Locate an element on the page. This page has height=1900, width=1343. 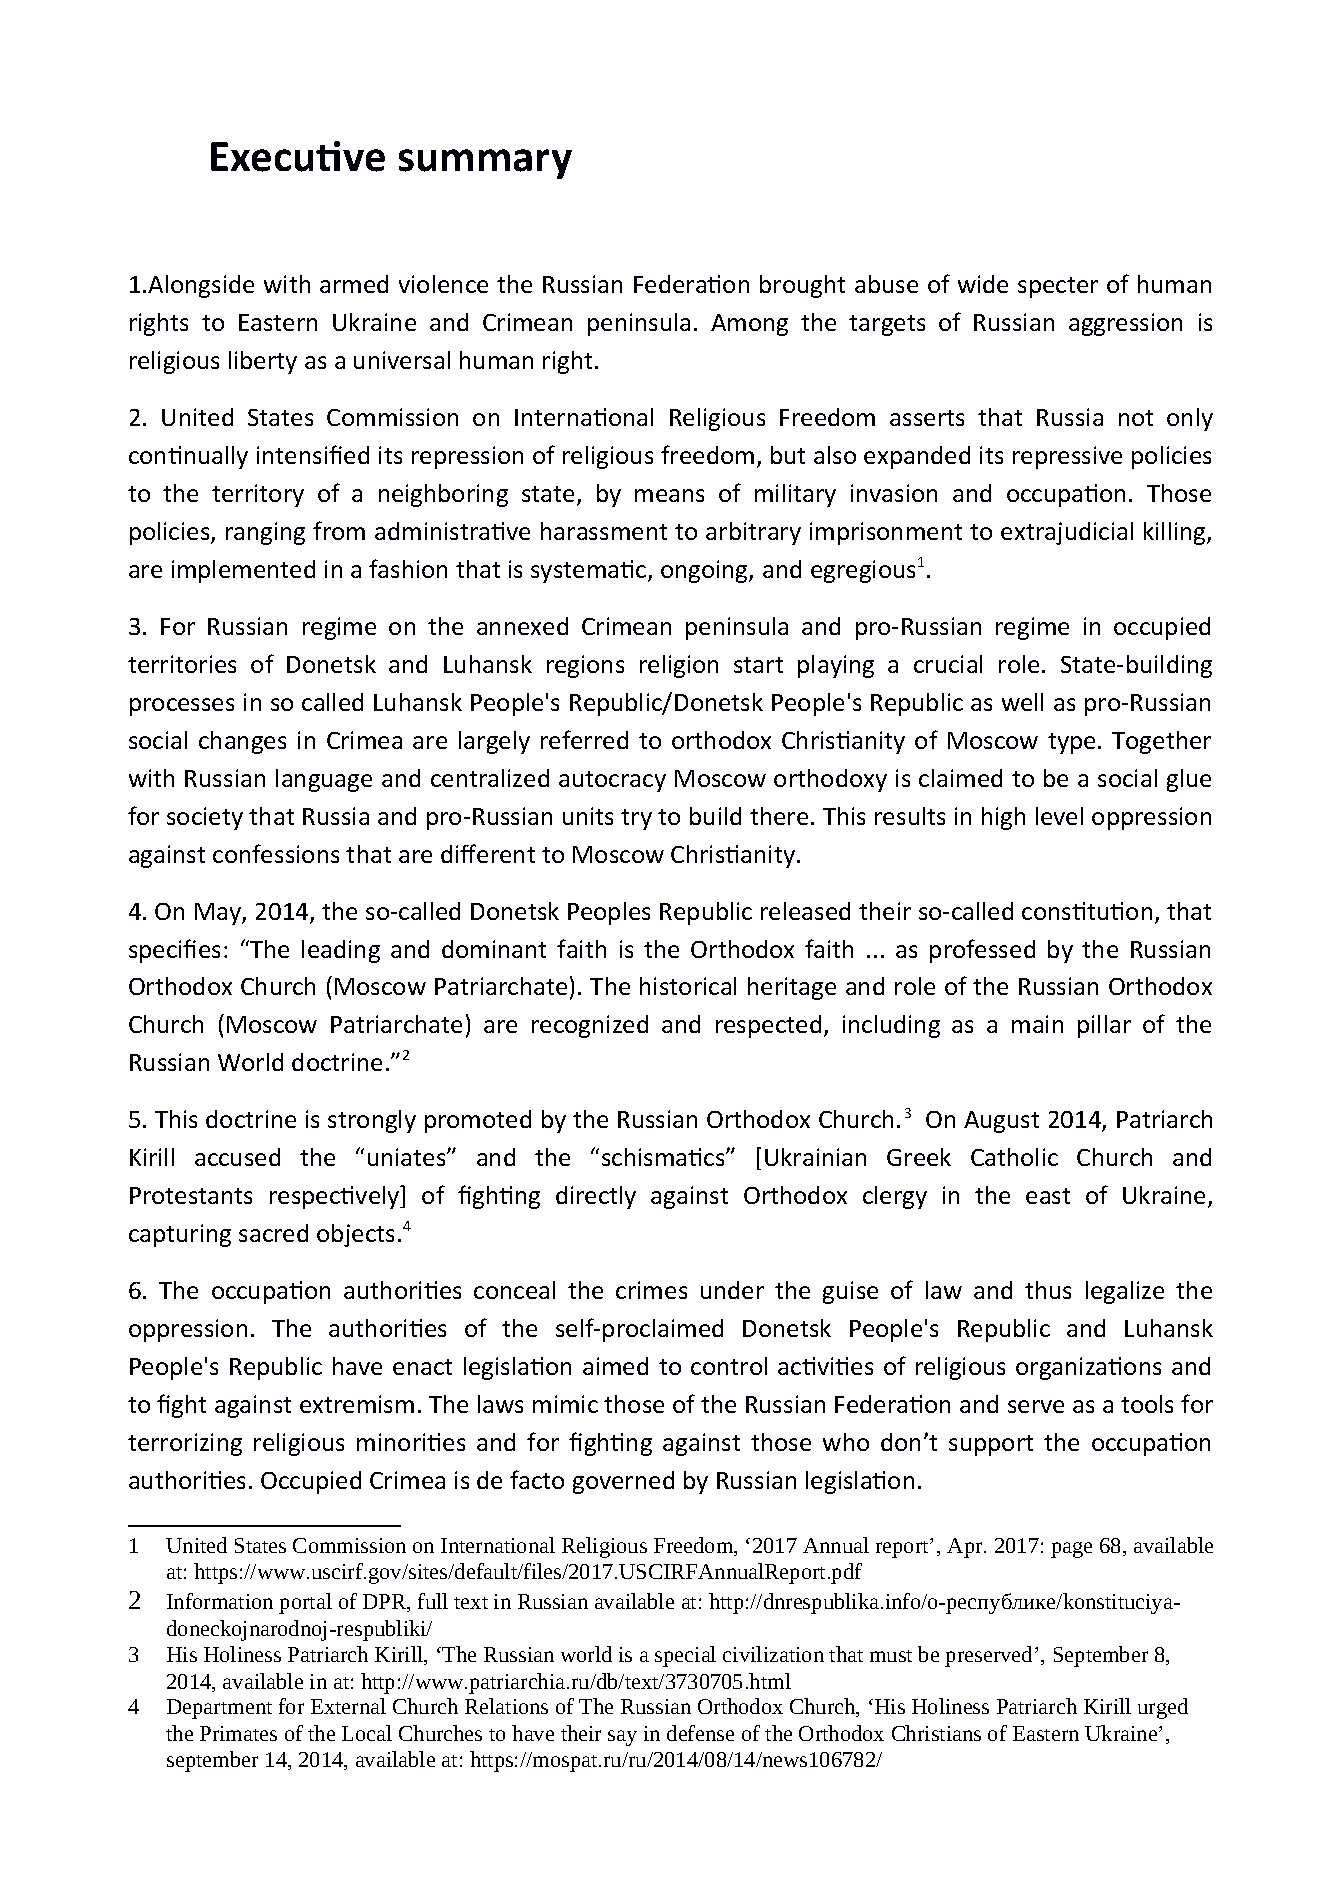
constitution is located at coordinates (1087, 911).
